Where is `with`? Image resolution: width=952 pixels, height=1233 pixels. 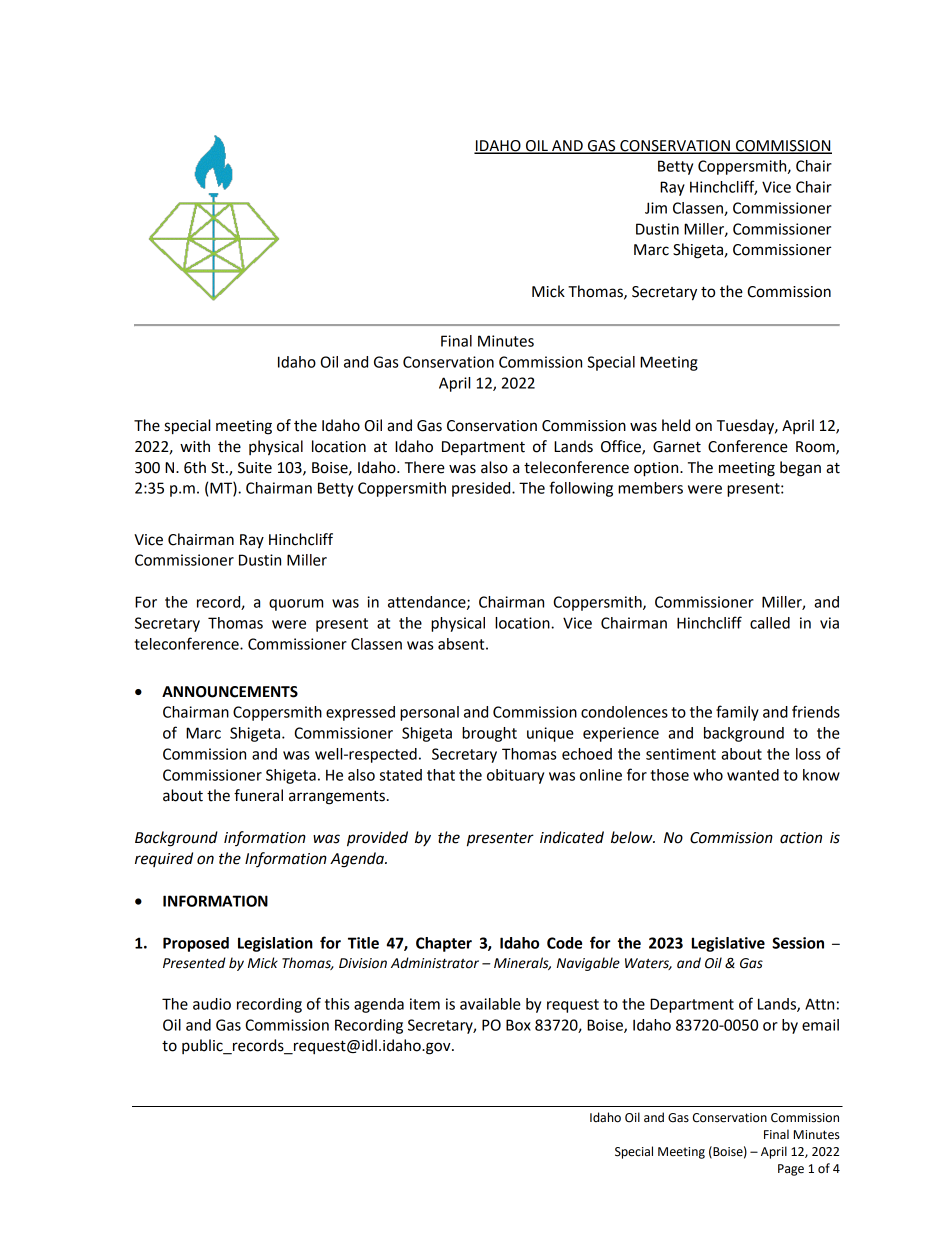
with is located at coordinates (195, 446).
